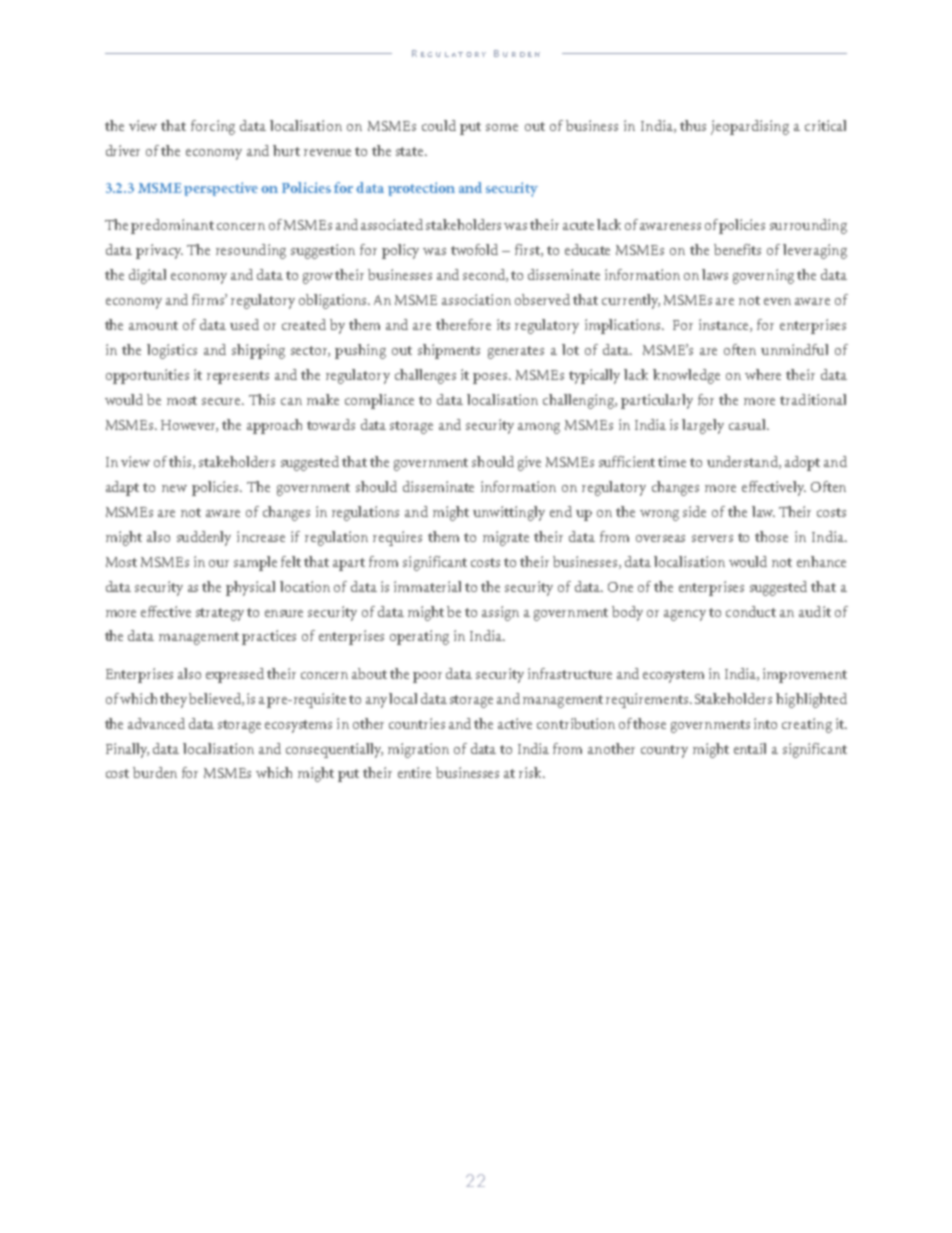 The width and height of the page is (952, 1233). What do you see at coordinates (529, 463) in the page?
I see `give` at bounding box center [529, 463].
